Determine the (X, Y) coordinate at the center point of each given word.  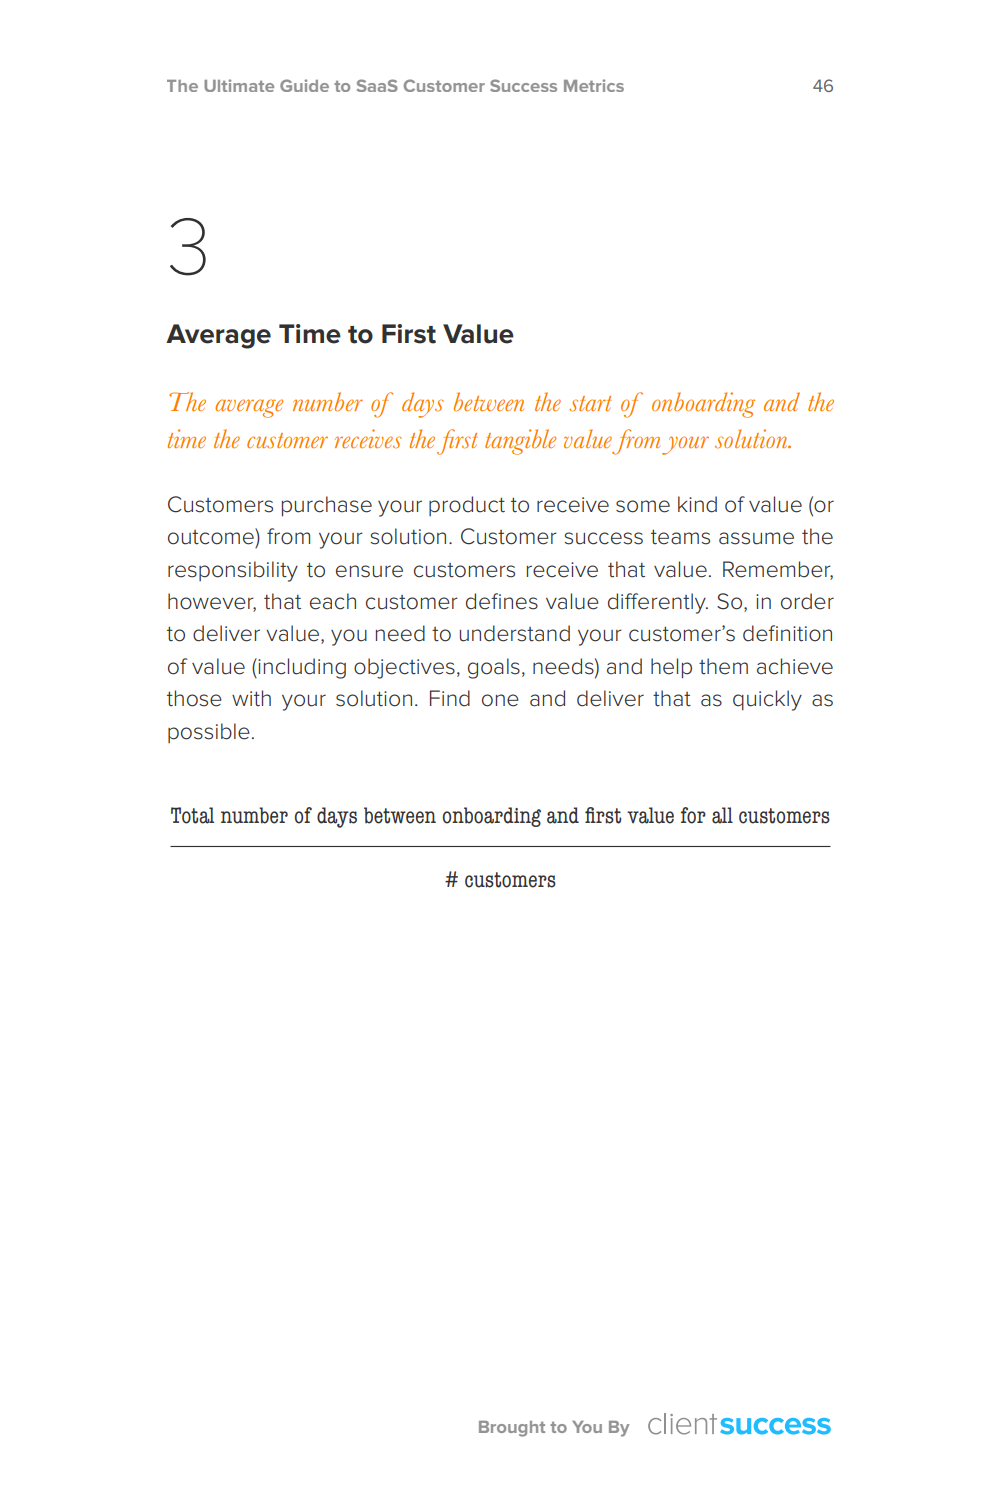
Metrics (594, 85)
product (467, 506)
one (500, 700)
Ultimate (239, 85)
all (722, 815)
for (693, 815)
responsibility (233, 571)
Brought (512, 1429)
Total (192, 815)
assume (756, 538)
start (590, 404)
